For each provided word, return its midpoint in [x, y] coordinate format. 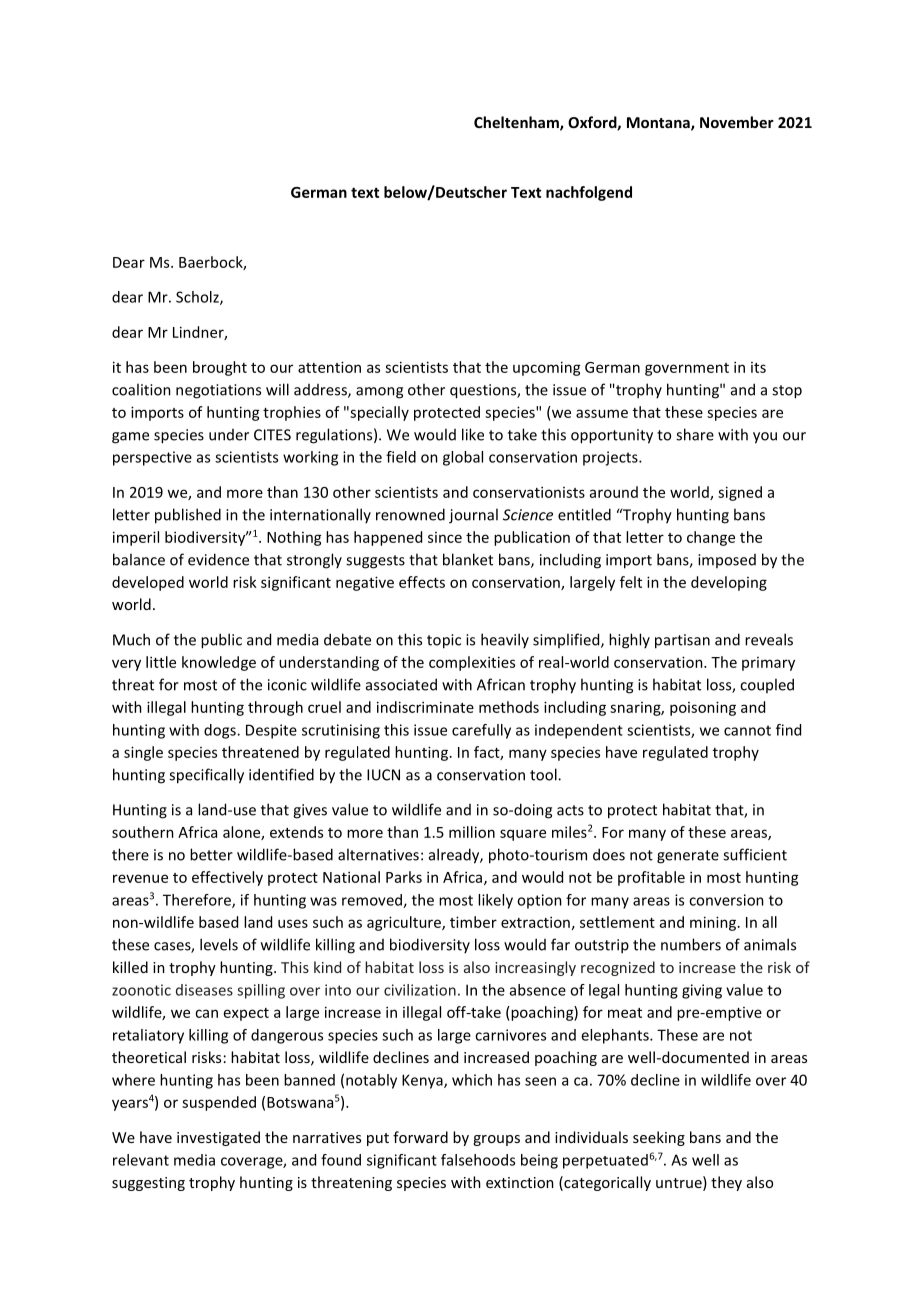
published [188, 516]
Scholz [198, 298]
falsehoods [478, 1160]
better [211, 854]
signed [740, 493]
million [472, 832]
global [463, 458]
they [726, 1183]
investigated [218, 1138]
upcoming [547, 368]
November [737, 122]
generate [688, 857]
